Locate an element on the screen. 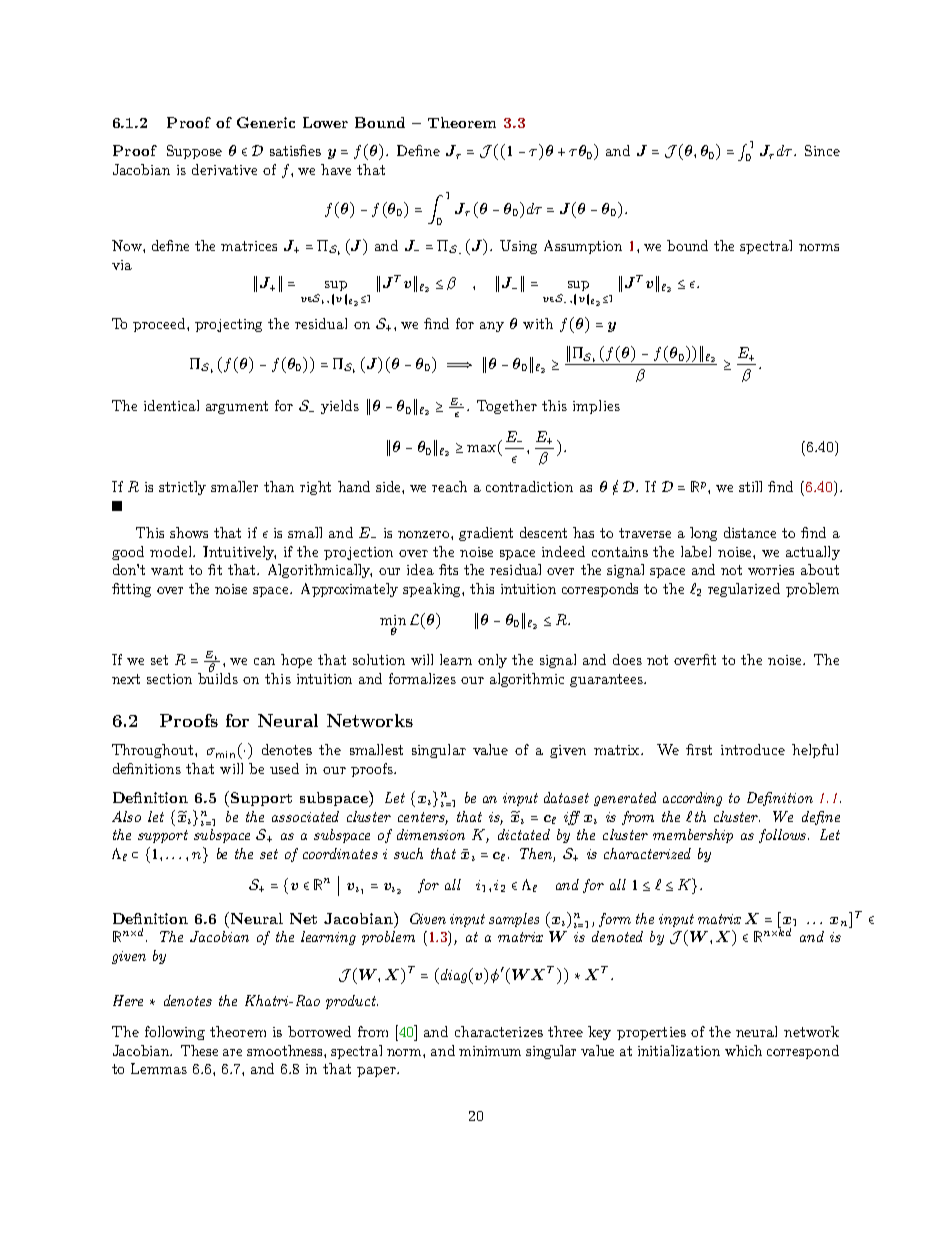  Suppose is located at coordinates (194, 152).
